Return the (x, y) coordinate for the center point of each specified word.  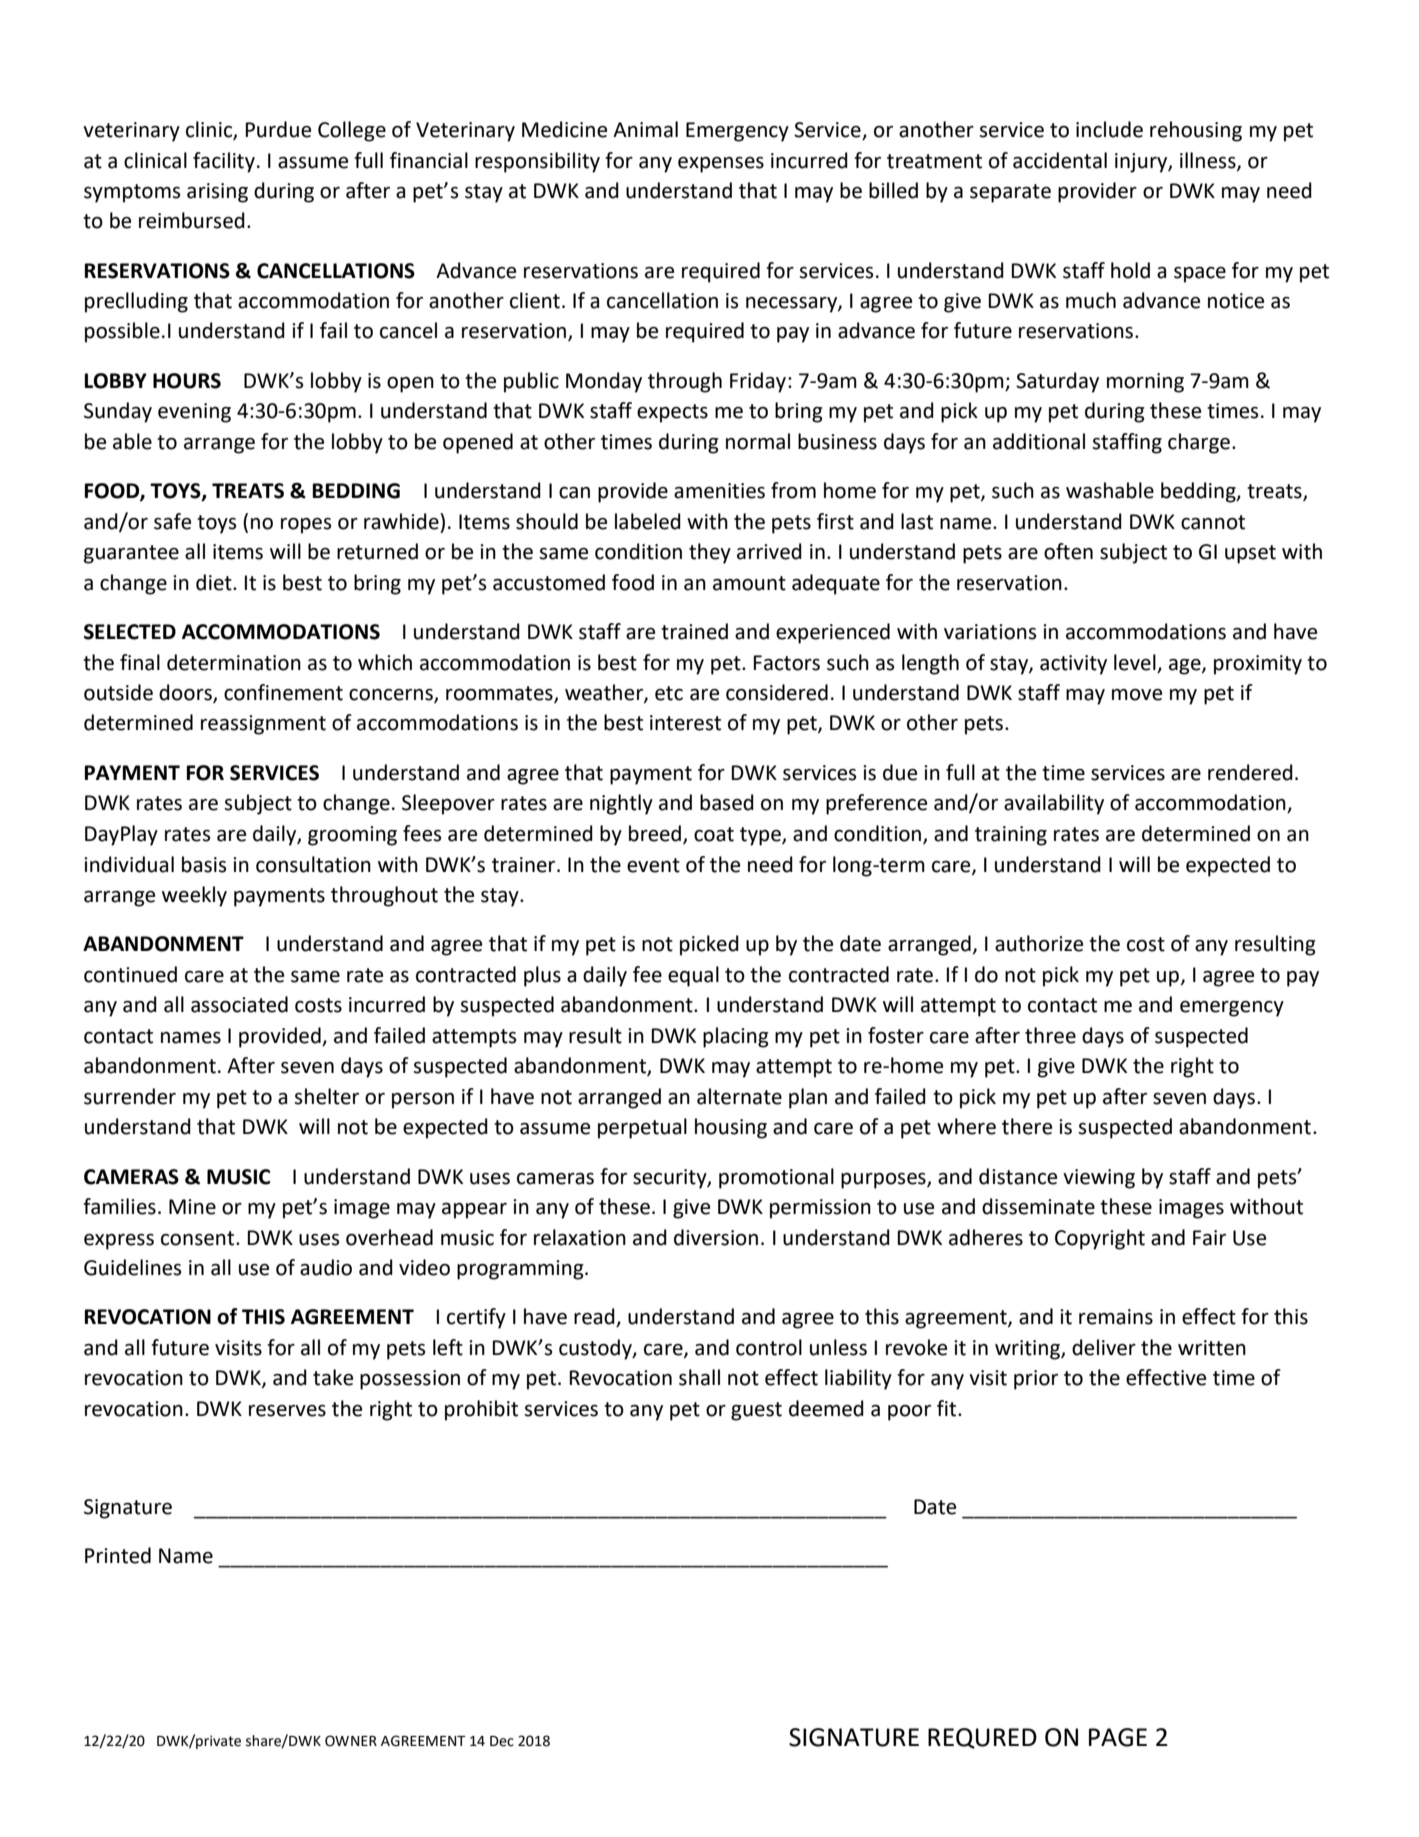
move (1137, 695)
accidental (1060, 160)
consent (199, 1238)
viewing (1099, 1179)
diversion (716, 1237)
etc (669, 693)
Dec (502, 1741)
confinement (283, 692)
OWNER (351, 1741)
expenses (721, 165)
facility (224, 162)
